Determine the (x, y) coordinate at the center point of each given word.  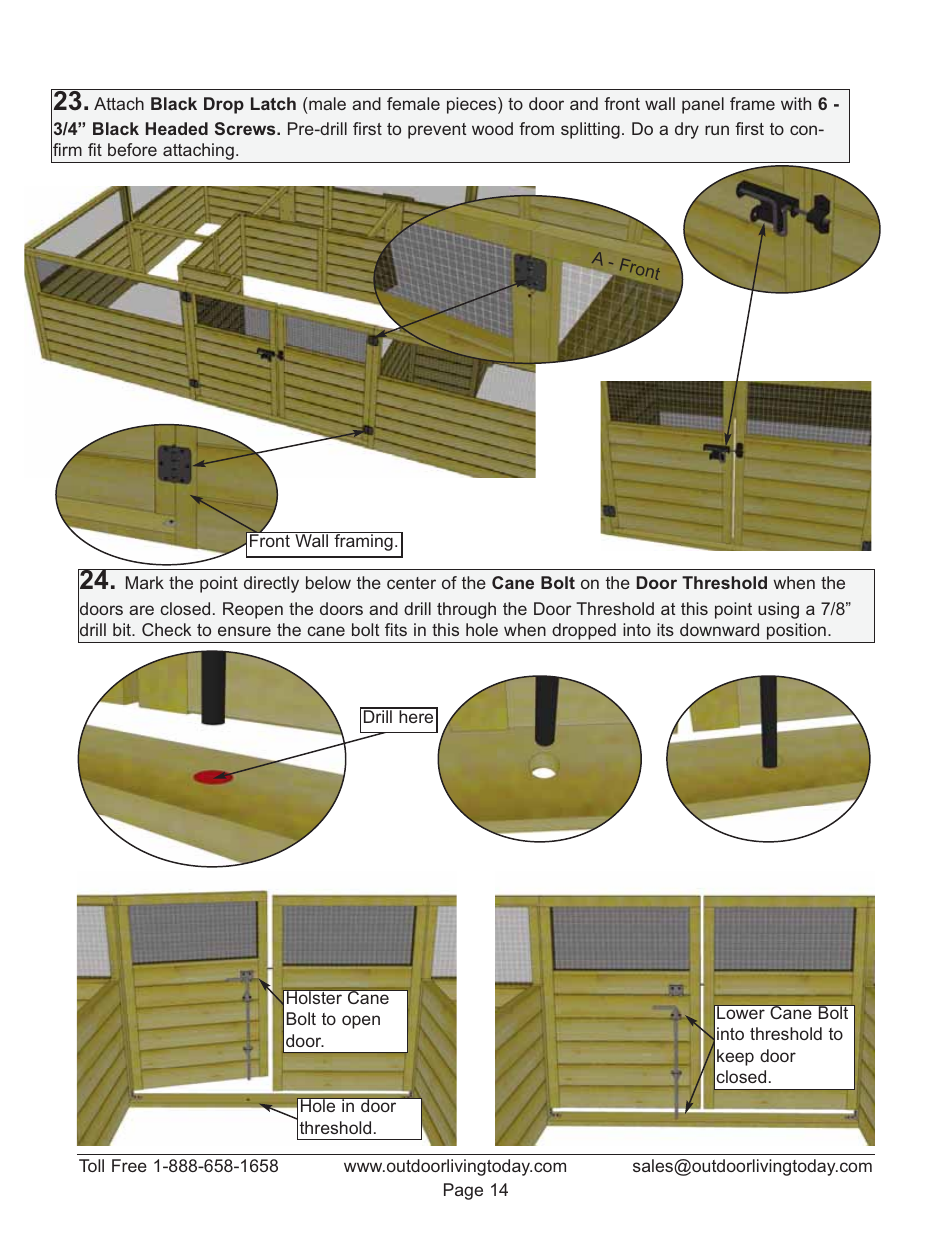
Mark (145, 582)
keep (735, 1057)
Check (167, 629)
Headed (177, 128)
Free (129, 1165)
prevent (437, 131)
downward (719, 629)
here (416, 715)
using (778, 610)
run (717, 130)
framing (363, 541)
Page (463, 1191)
